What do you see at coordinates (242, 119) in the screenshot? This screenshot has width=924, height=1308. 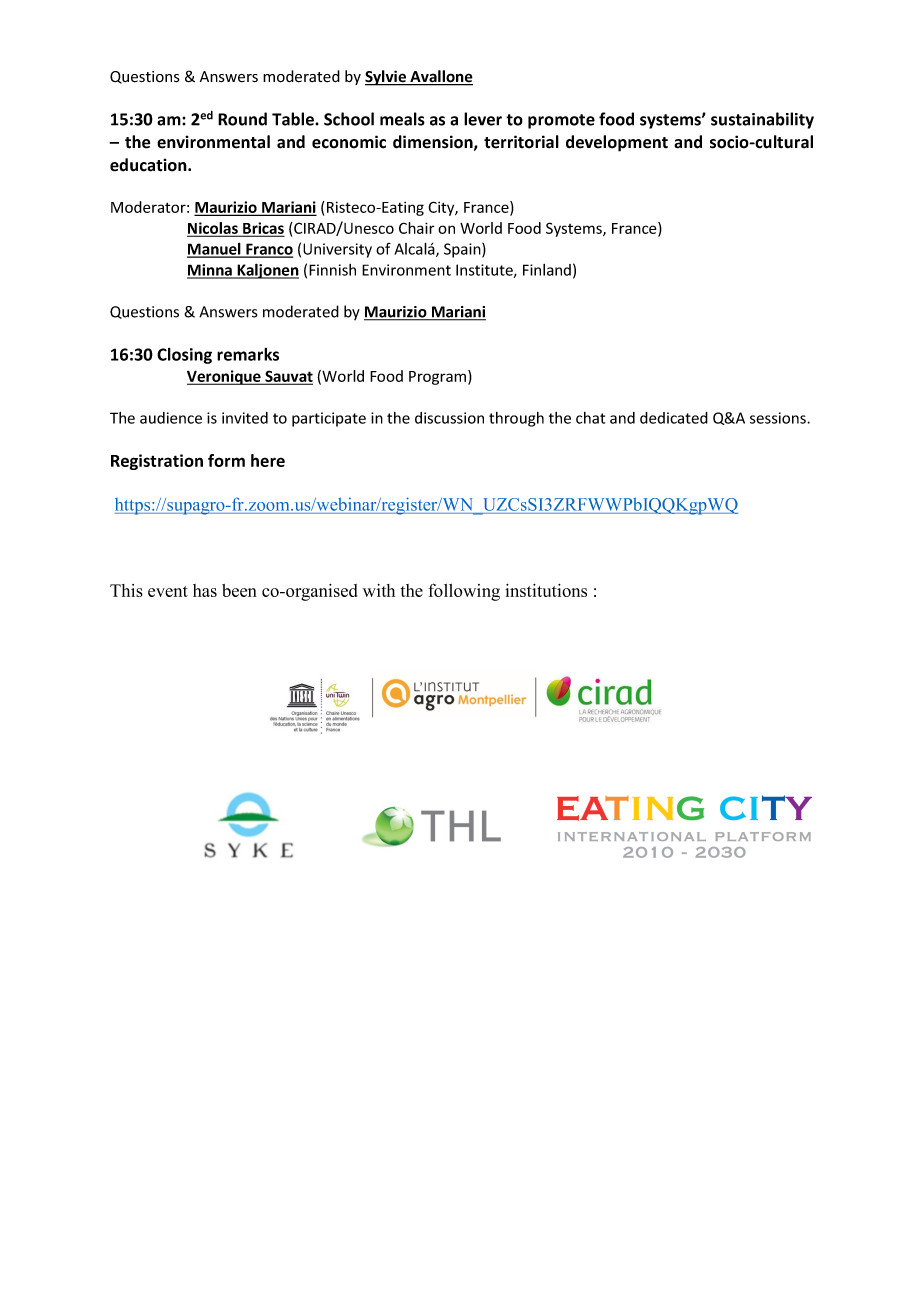 I see `Round` at bounding box center [242, 119].
